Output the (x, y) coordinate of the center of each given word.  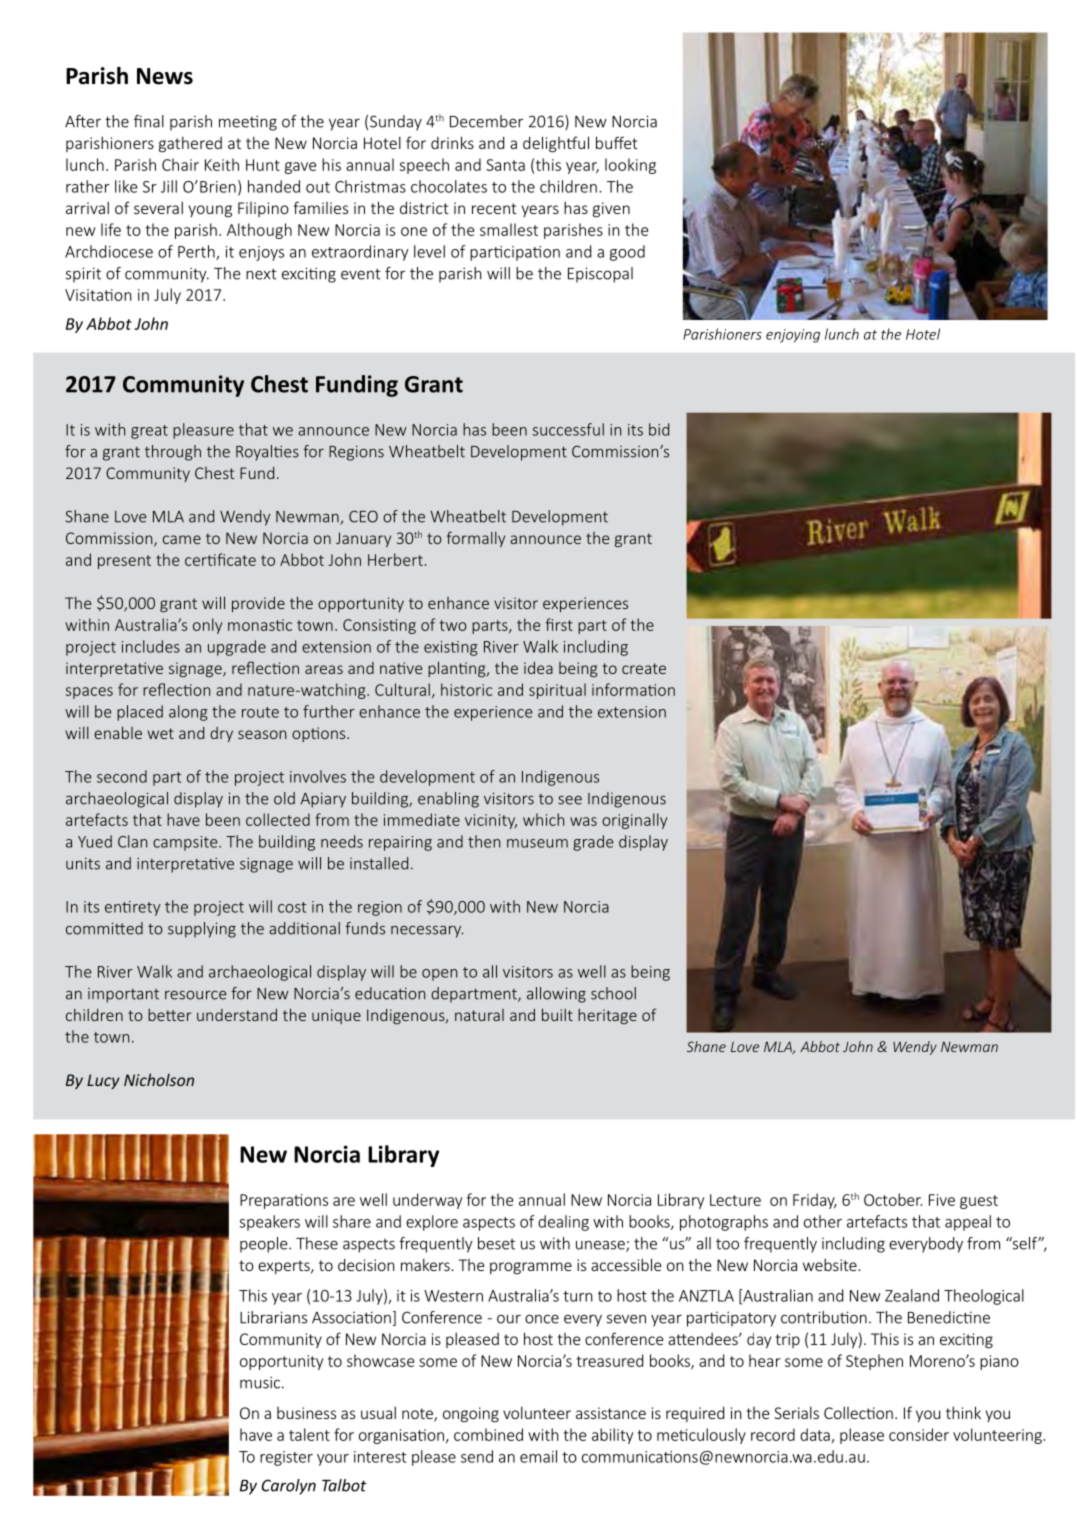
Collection (858, 1412)
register (286, 1458)
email (538, 1456)
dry (221, 734)
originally (634, 821)
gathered (190, 144)
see (570, 800)
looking (630, 166)
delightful (556, 144)
